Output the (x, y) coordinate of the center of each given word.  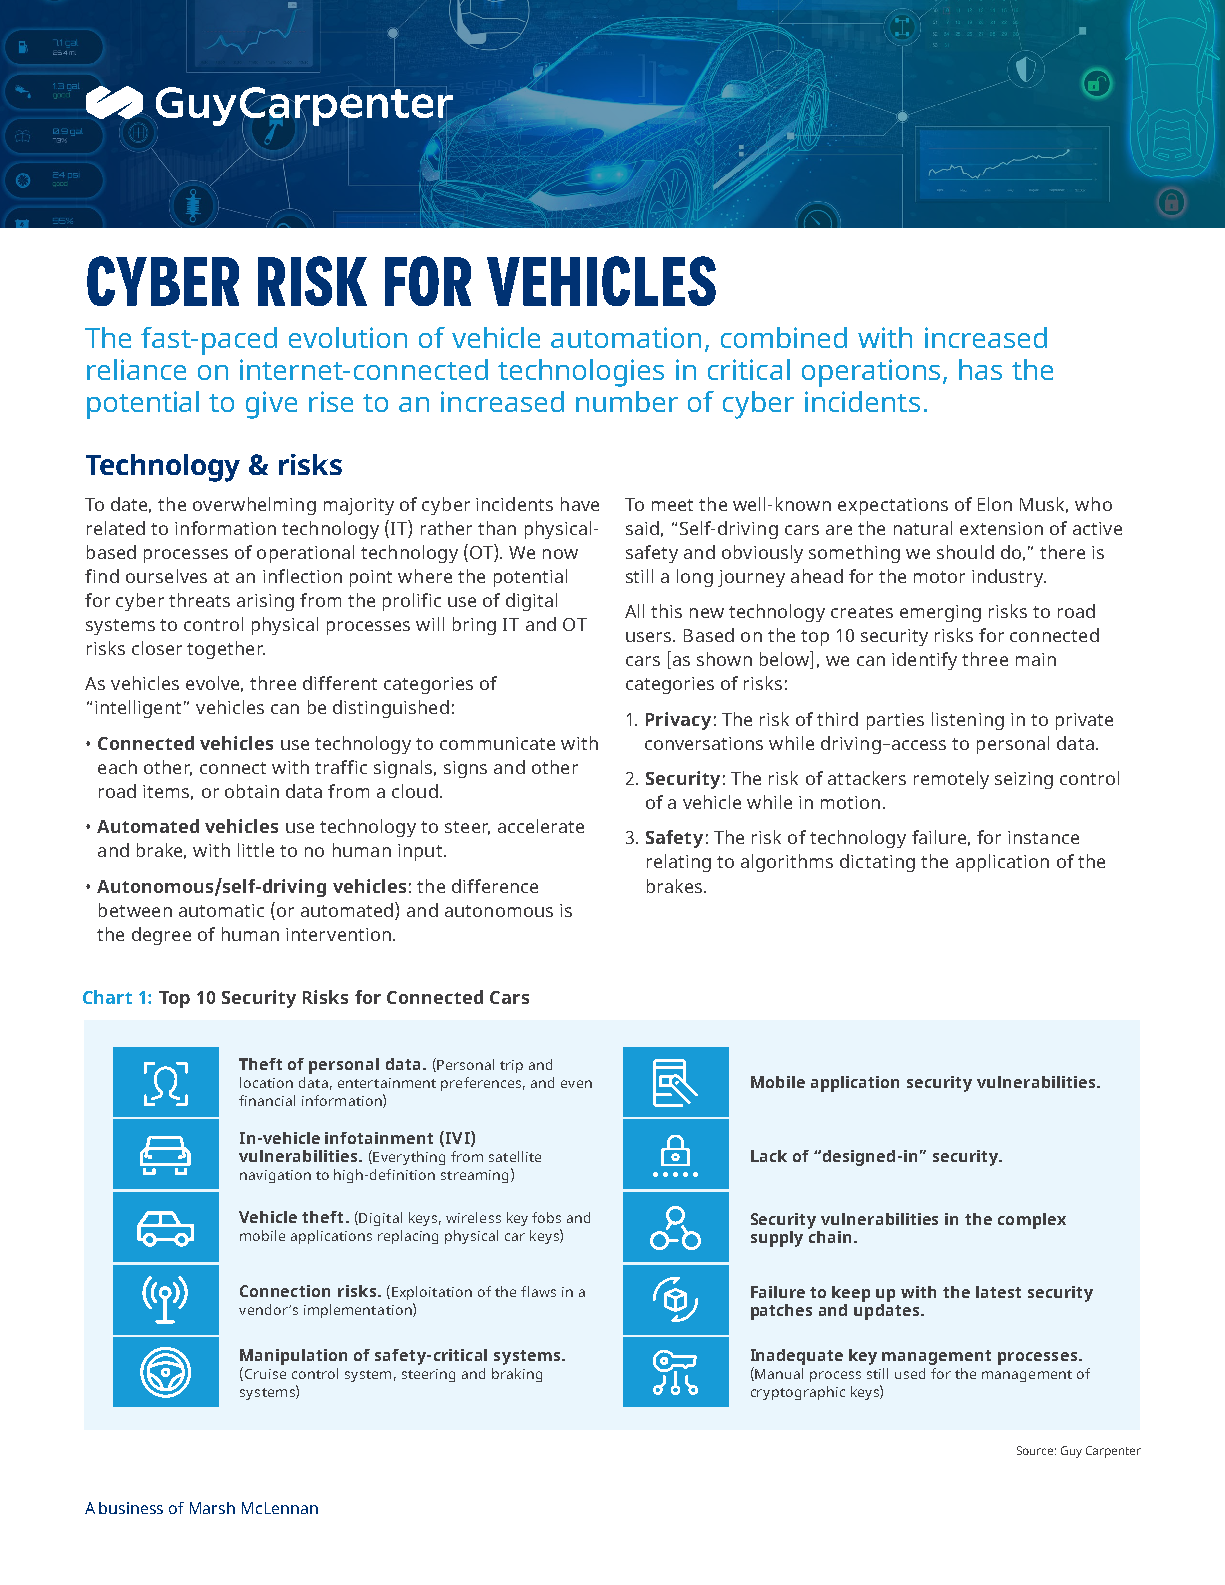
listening (968, 721)
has (980, 369)
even (576, 1084)
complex (1032, 1221)
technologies (581, 373)
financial (267, 1100)
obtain (252, 791)
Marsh (212, 1508)
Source (1035, 1450)
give (271, 405)
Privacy (678, 721)
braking (517, 1375)
